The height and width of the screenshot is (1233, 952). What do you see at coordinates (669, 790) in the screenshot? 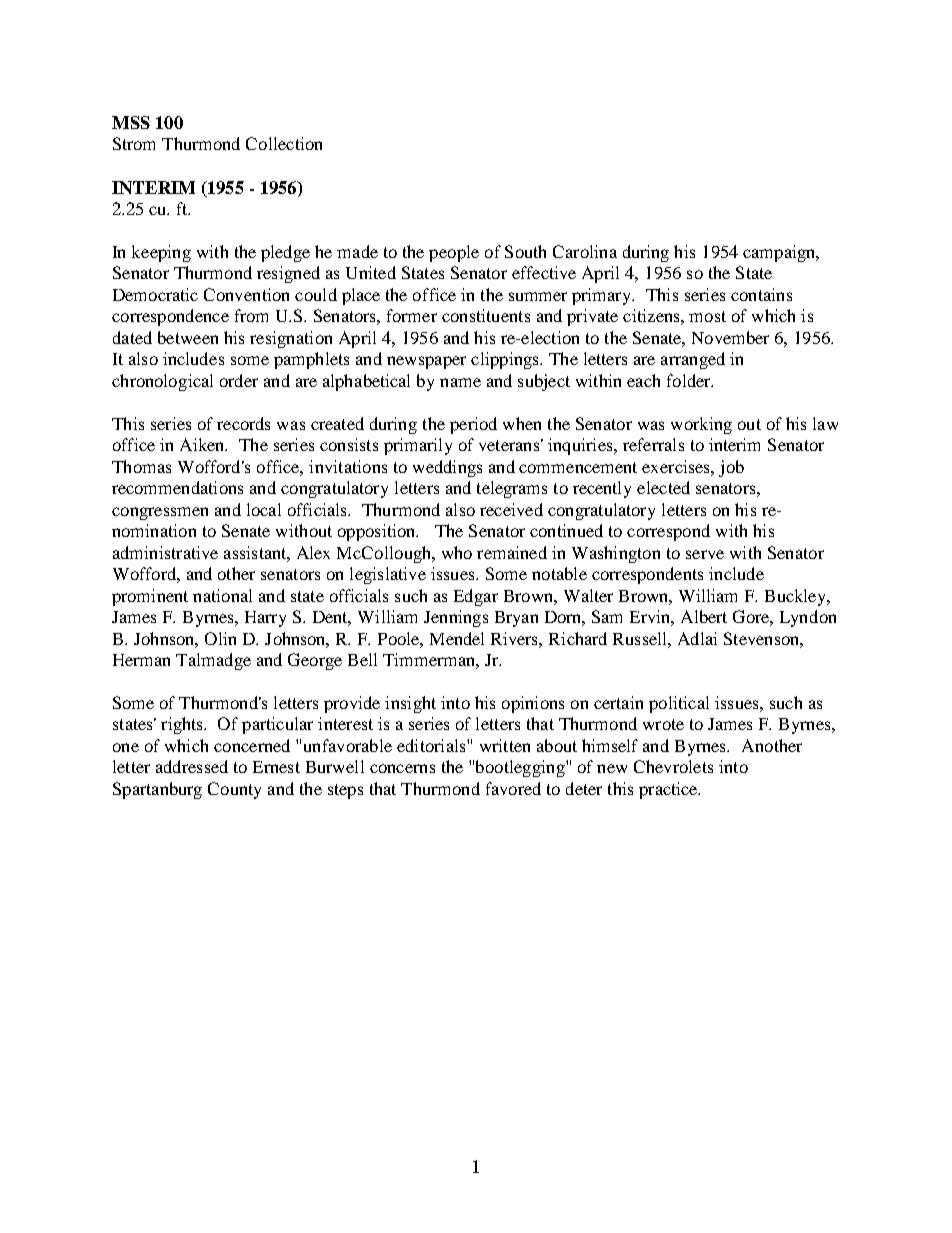
I see `practice` at bounding box center [669, 790].
